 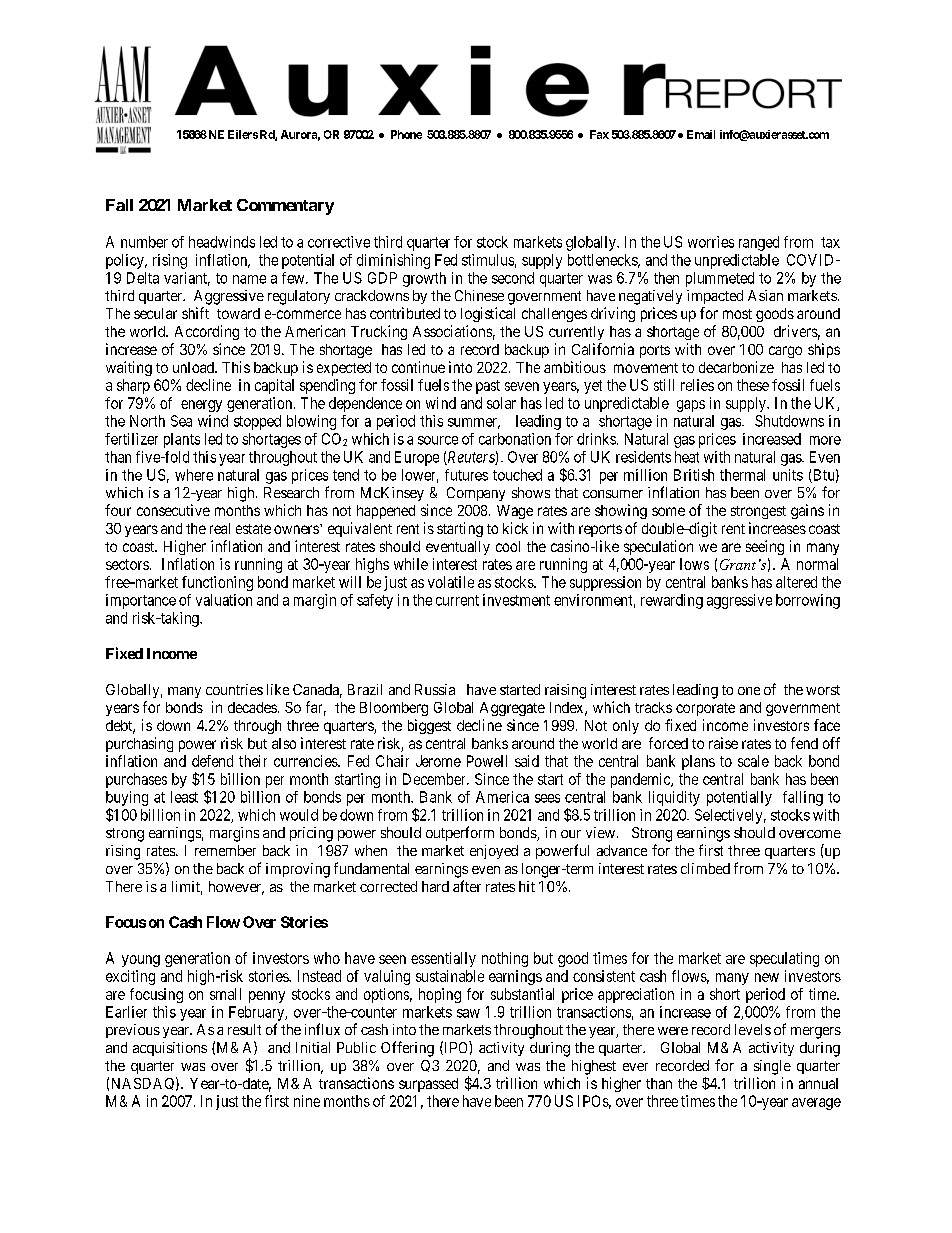 What do you see at coordinates (701, 134) in the screenshot?
I see `Email` at bounding box center [701, 134].
